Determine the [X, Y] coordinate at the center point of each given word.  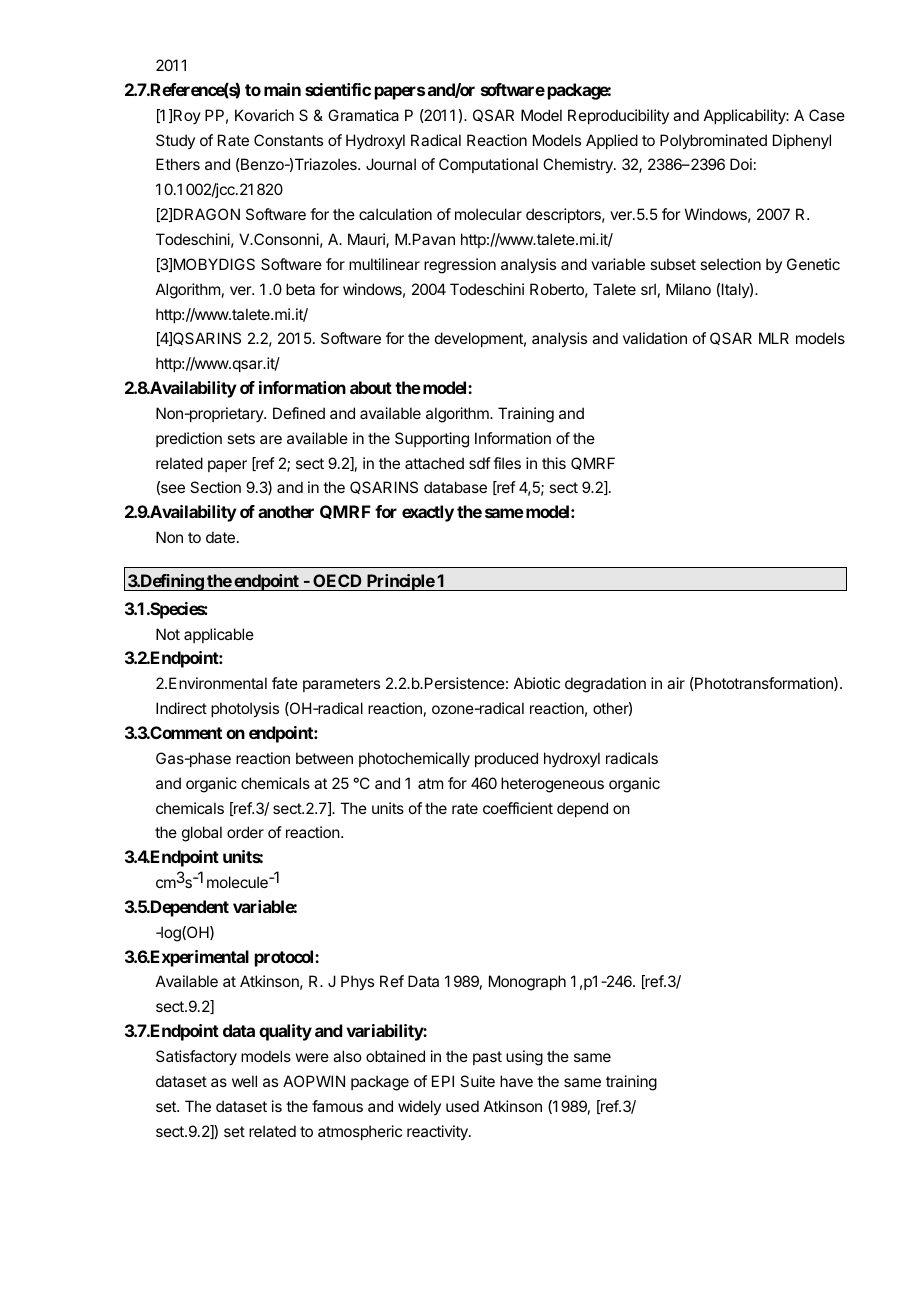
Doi [741, 164]
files [507, 463]
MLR [774, 338]
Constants [288, 140]
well [244, 1081]
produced [506, 759]
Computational [488, 165]
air [676, 683]
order [245, 832]
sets [241, 438]
